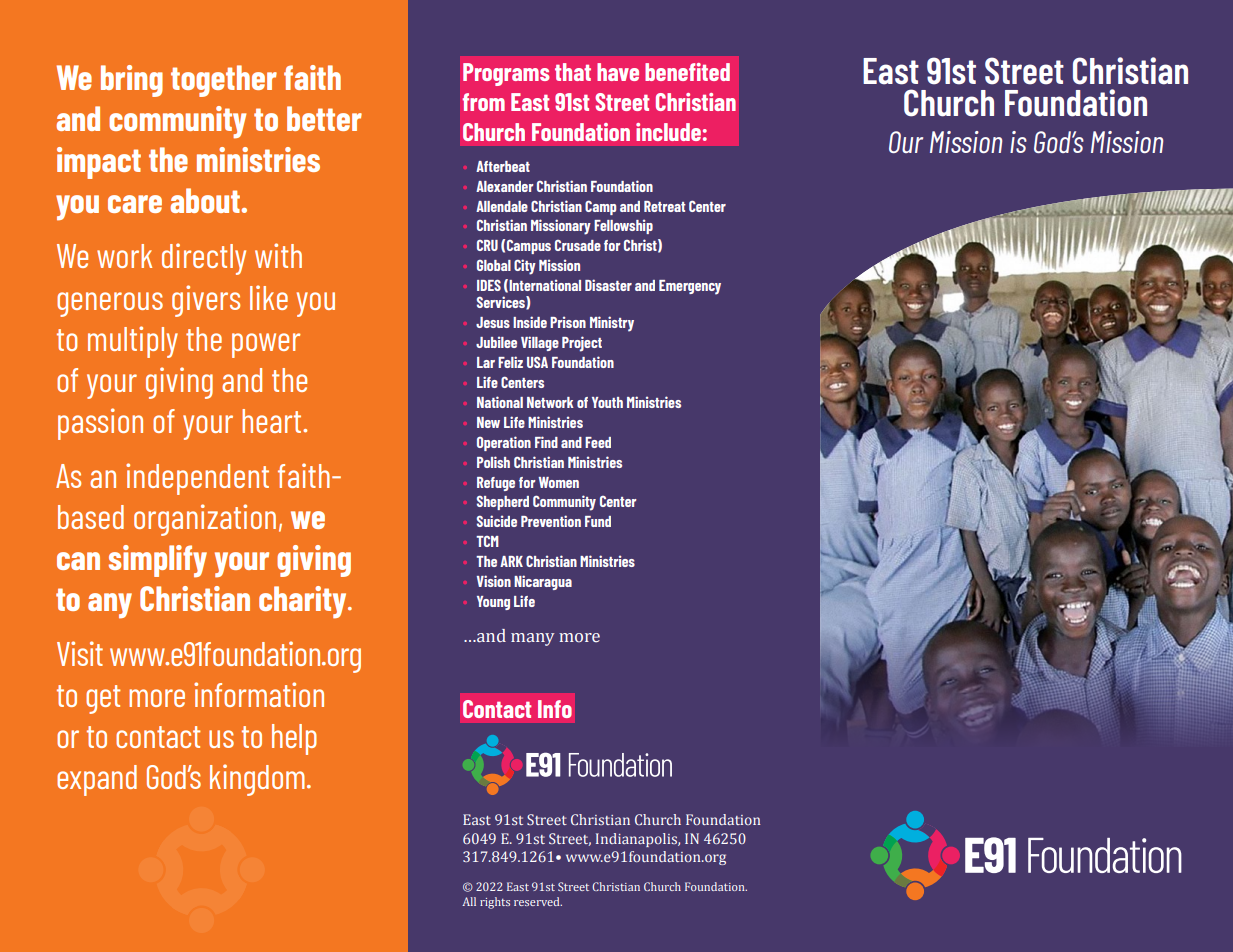  Describe the element at coordinates (132, 81) in the image. I see `bring` at that location.
